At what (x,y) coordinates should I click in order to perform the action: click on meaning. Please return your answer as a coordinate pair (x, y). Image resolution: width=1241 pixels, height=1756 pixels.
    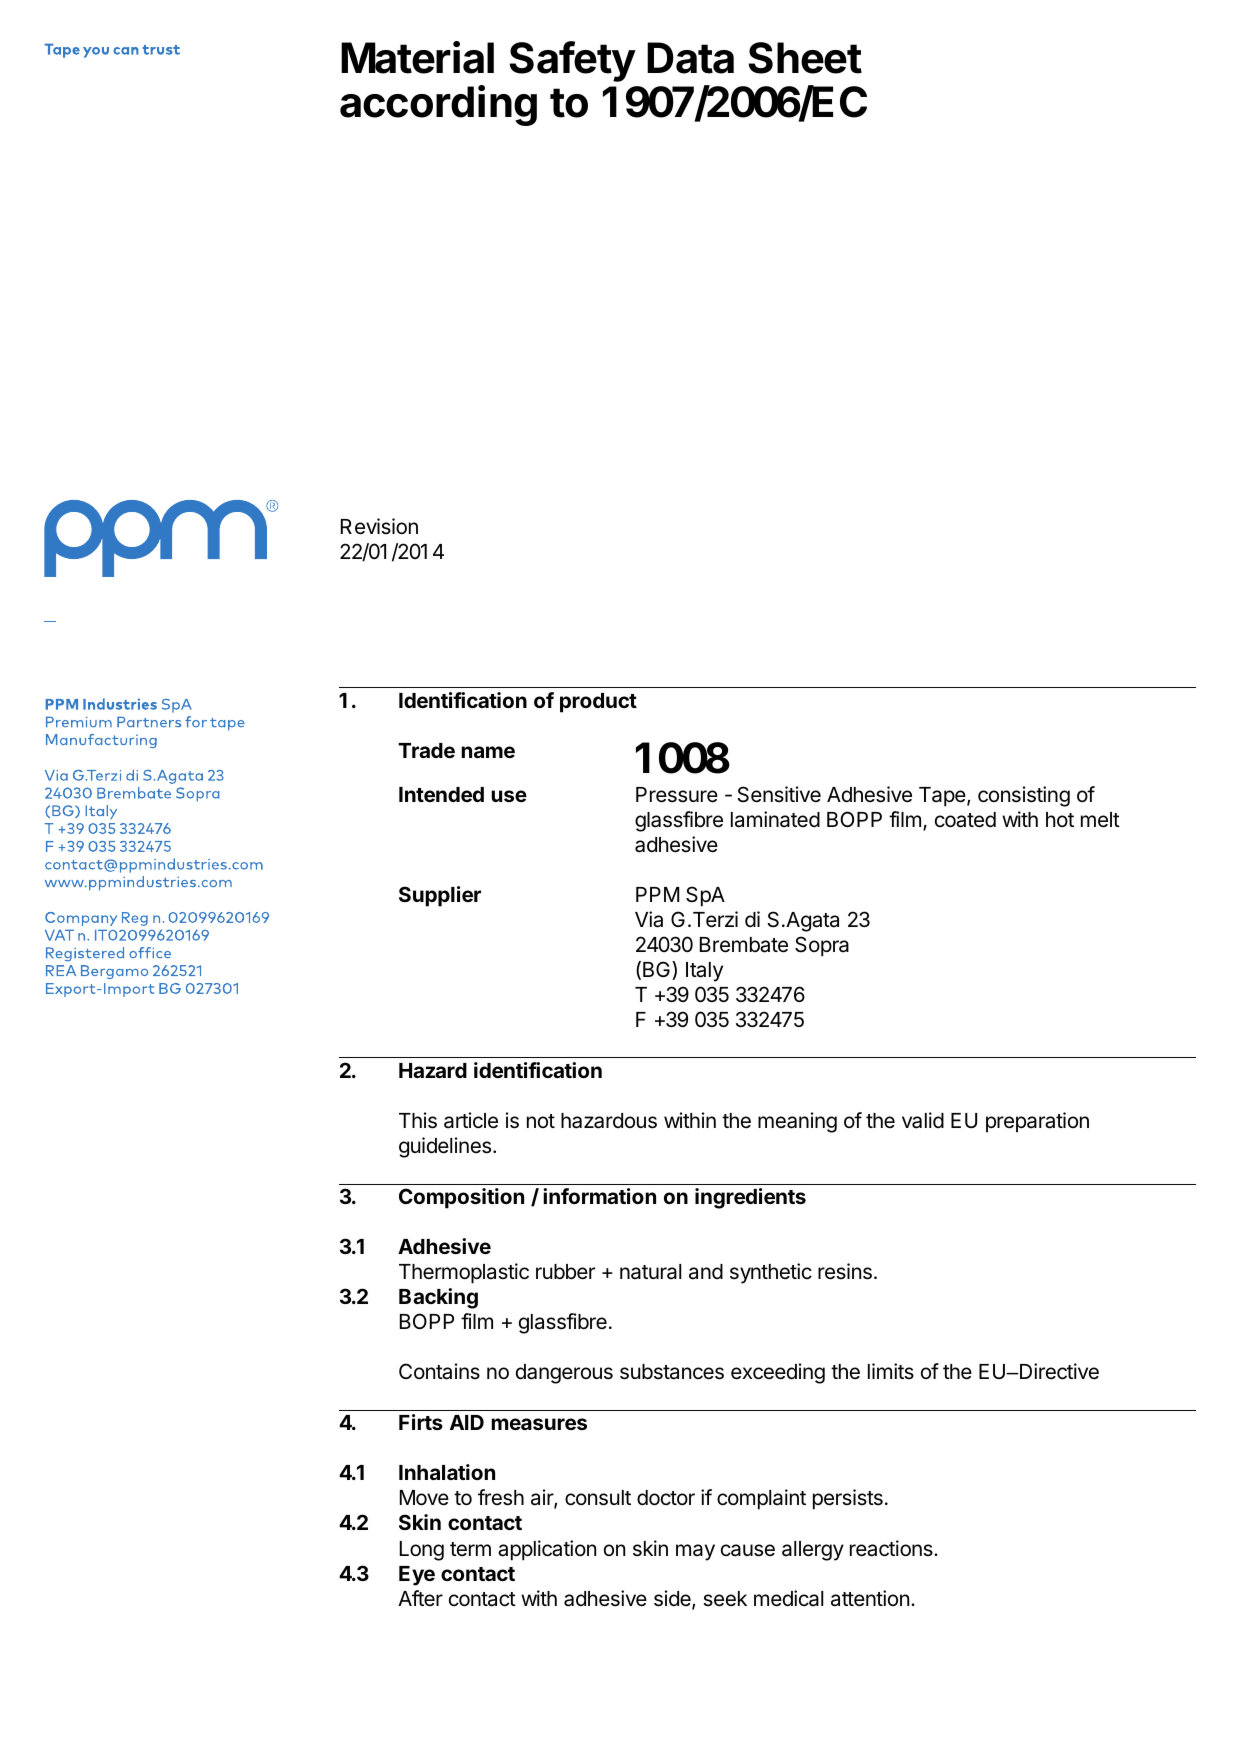
    Looking at the image, I should click on (797, 1122).
